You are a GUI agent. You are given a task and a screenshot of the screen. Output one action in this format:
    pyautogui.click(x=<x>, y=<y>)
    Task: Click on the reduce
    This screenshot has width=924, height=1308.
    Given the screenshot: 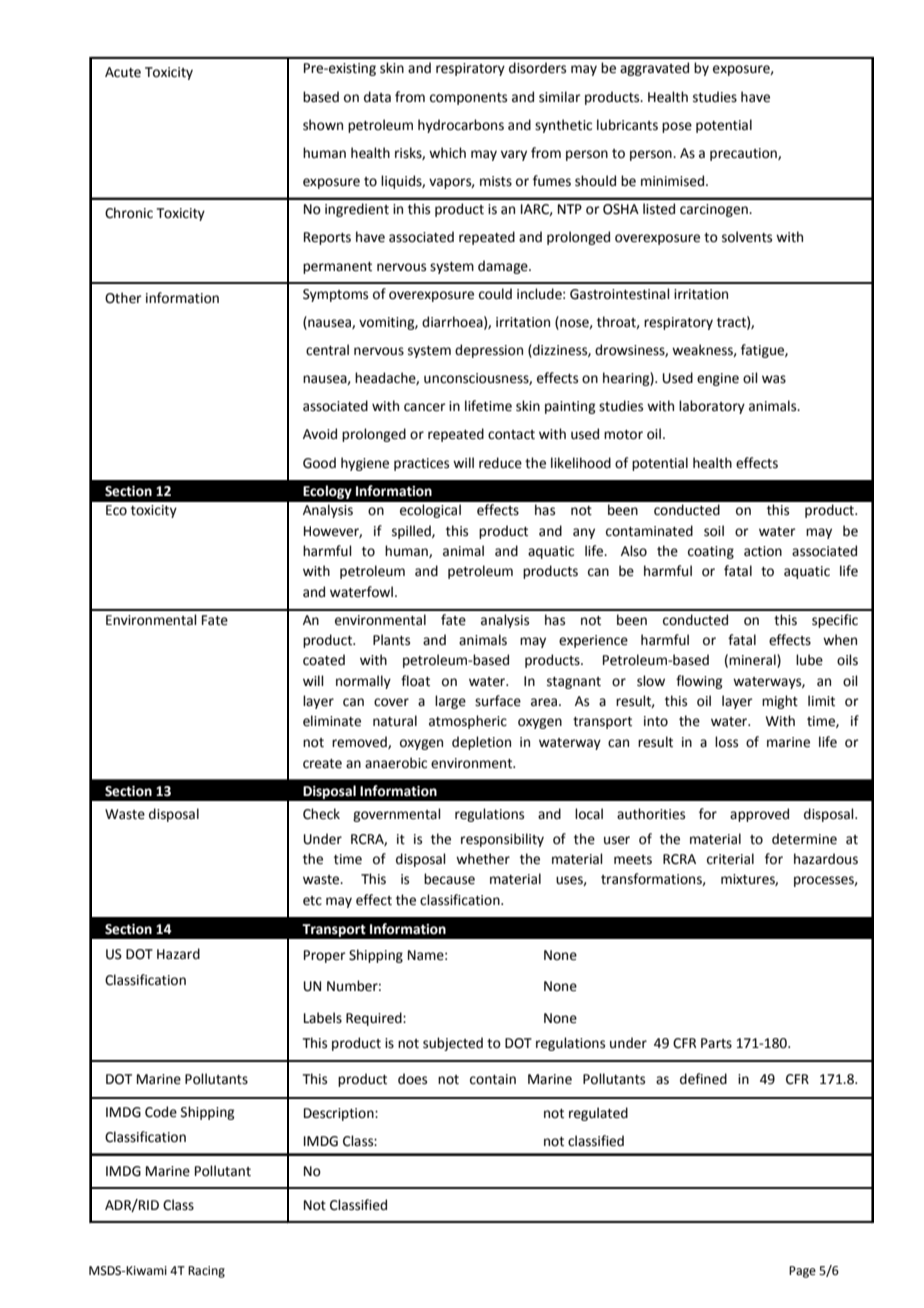 What is the action you would take?
    pyautogui.click(x=500, y=463)
